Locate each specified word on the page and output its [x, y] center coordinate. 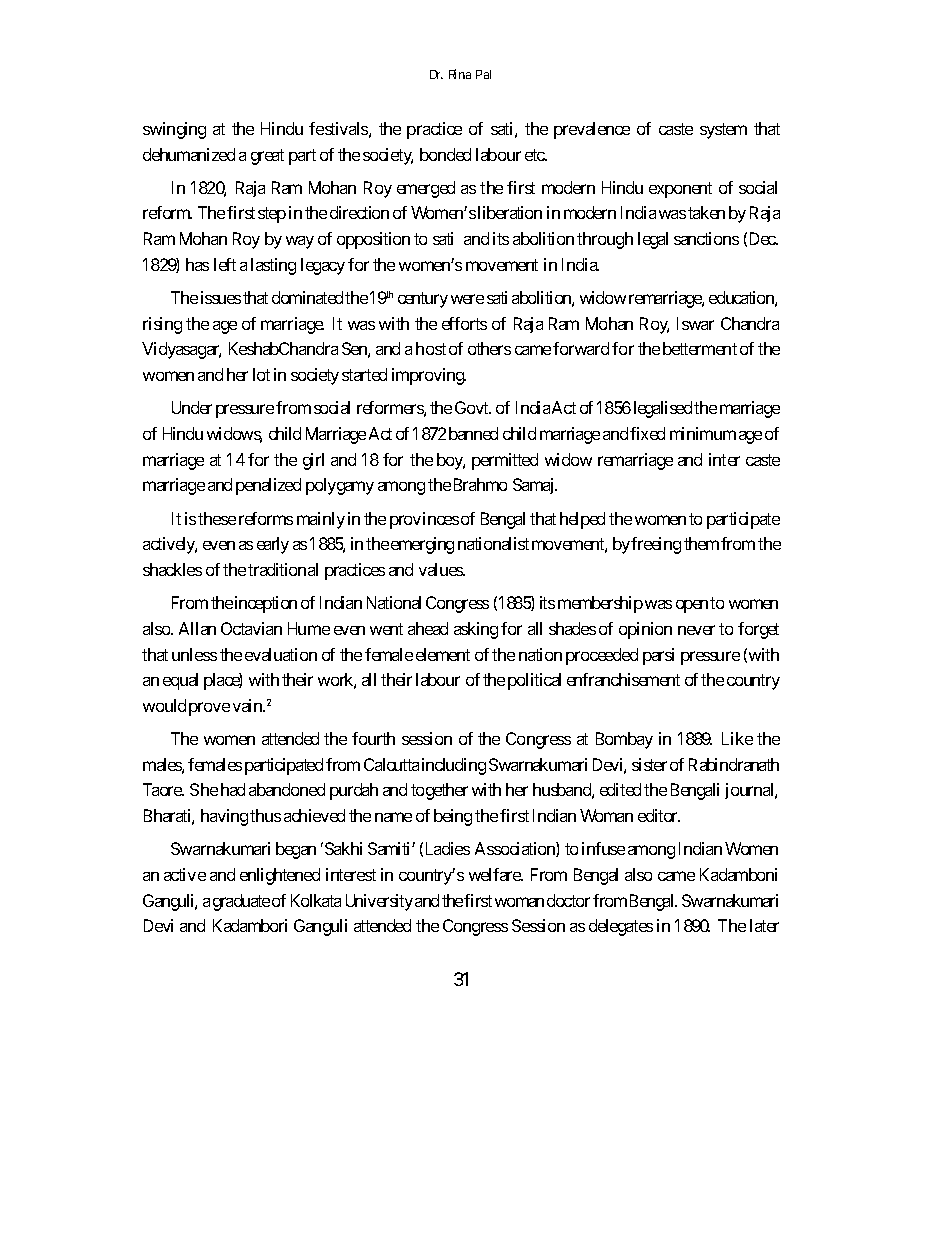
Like [737, 738]
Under [192, 407]
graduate [241, 902]
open [692, 606]
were [467, 299]
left [225, 264]
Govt [473, 407]
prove [209, 709]
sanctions [706, 238]
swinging [174, 130]
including [454, 766]
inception [266, 604]
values [441, 569]
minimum [703, 433]
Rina [460, 74]
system [723, 131]
